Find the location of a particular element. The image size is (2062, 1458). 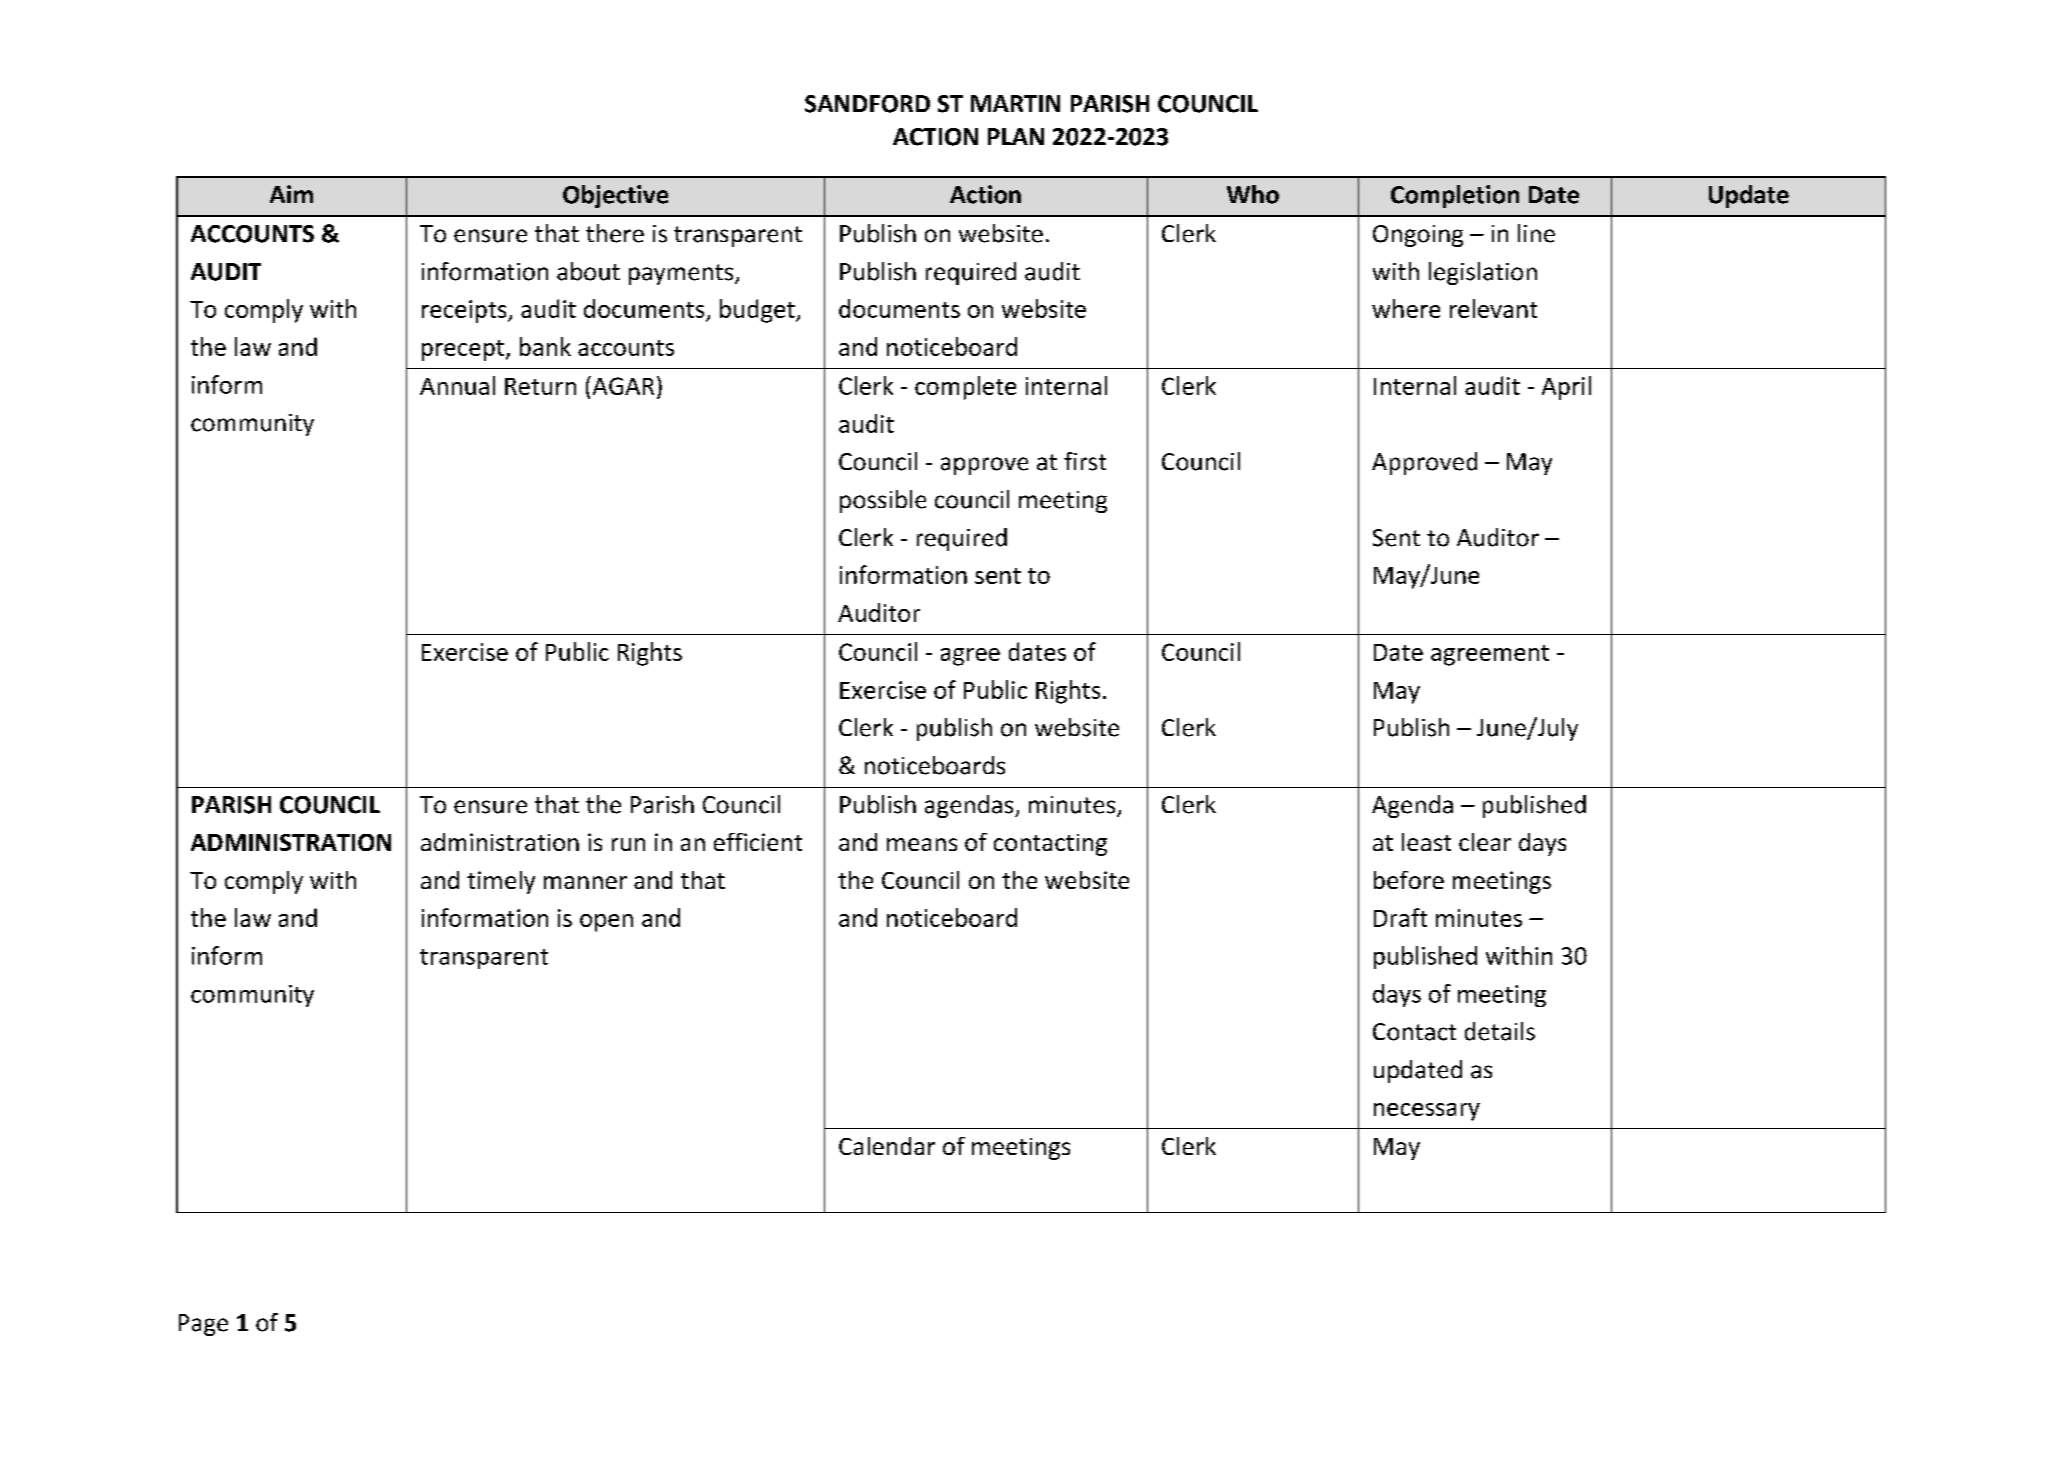

necessary is located at coordinates (1427, 1112).
